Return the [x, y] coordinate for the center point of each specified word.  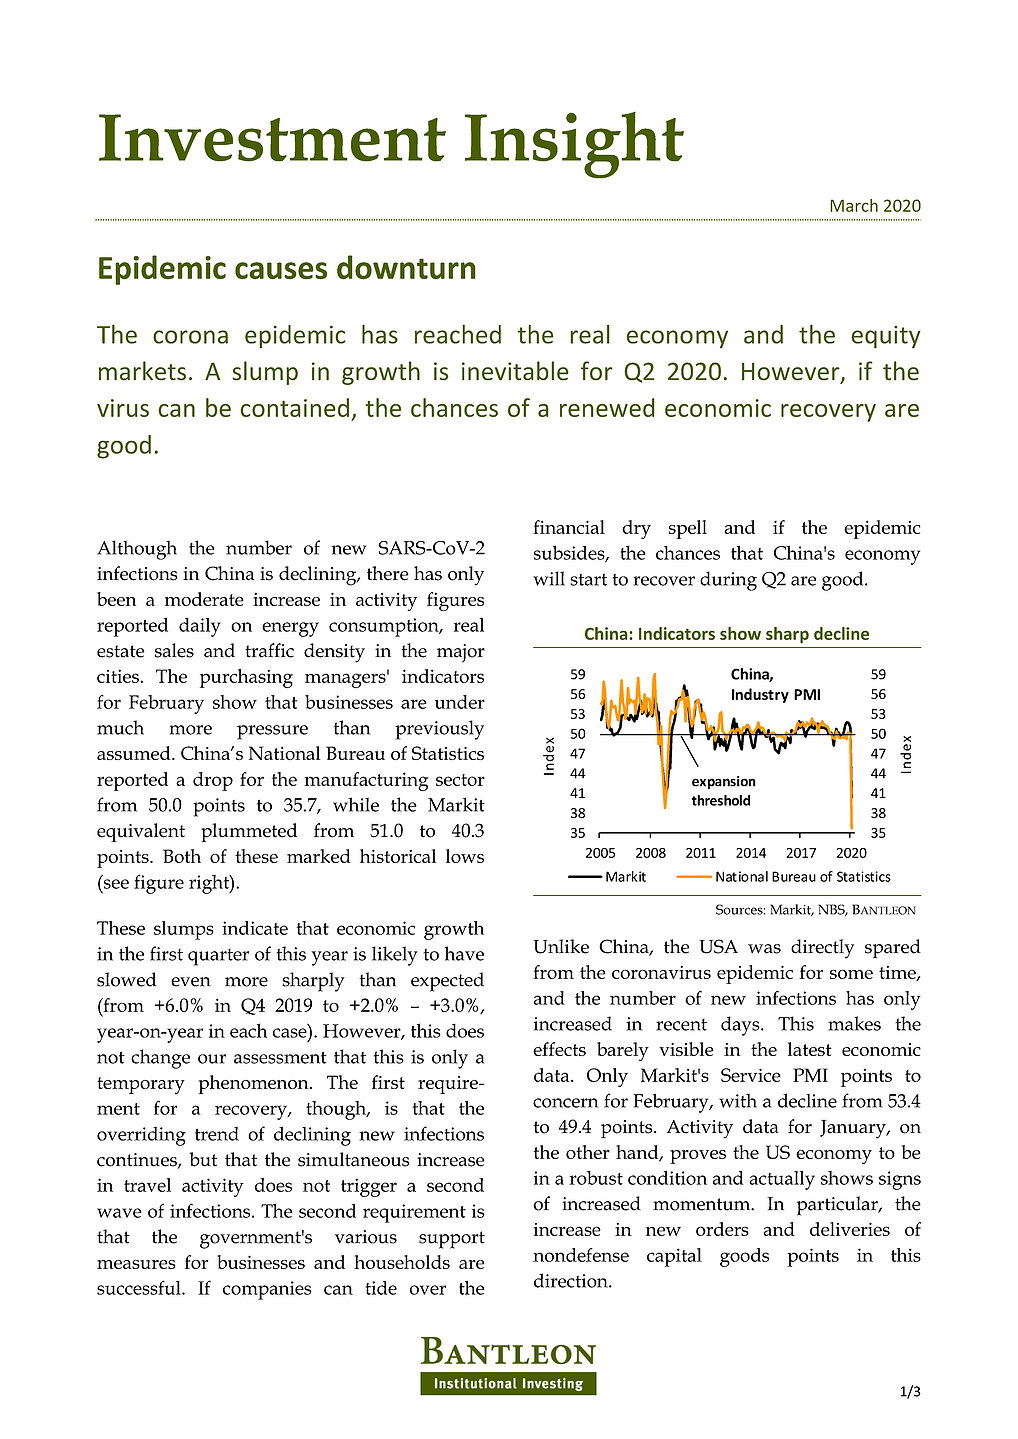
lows [465, 856]
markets [142, 371]
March [854, 205]
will [549, 578]
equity [886, 337]
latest [810, 1049]
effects [559, 1049]
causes [281, 271]
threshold [721, 800]
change [160, 1059]
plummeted [249, 832]
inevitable [515, 371]
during [728, 581]
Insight [574, 145]
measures [136, 1264]
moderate [204, 599]
